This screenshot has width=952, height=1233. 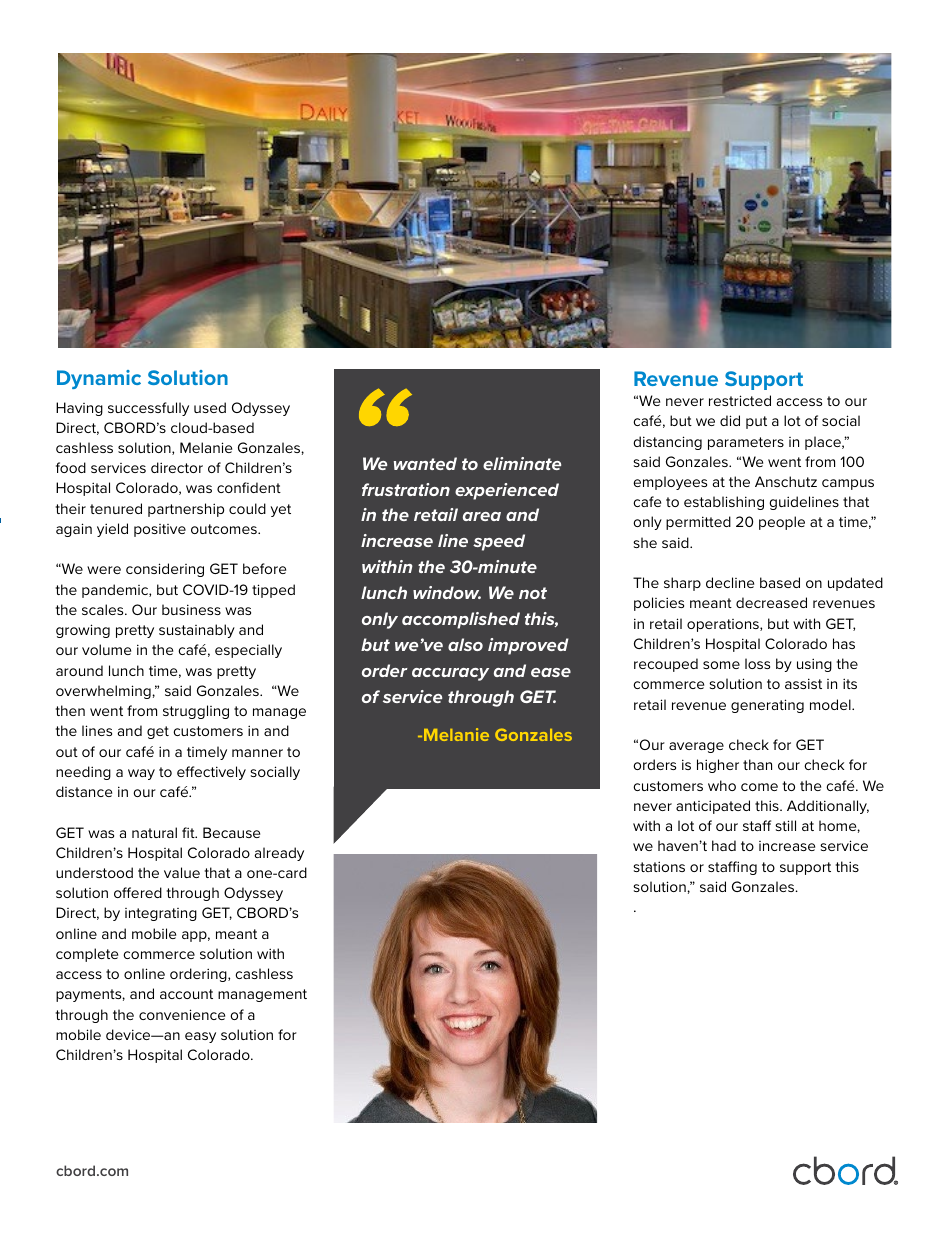 What do you see at coordinates (447, 592) in the screenshot?
I see `window` at bounding box center [447, 592].
